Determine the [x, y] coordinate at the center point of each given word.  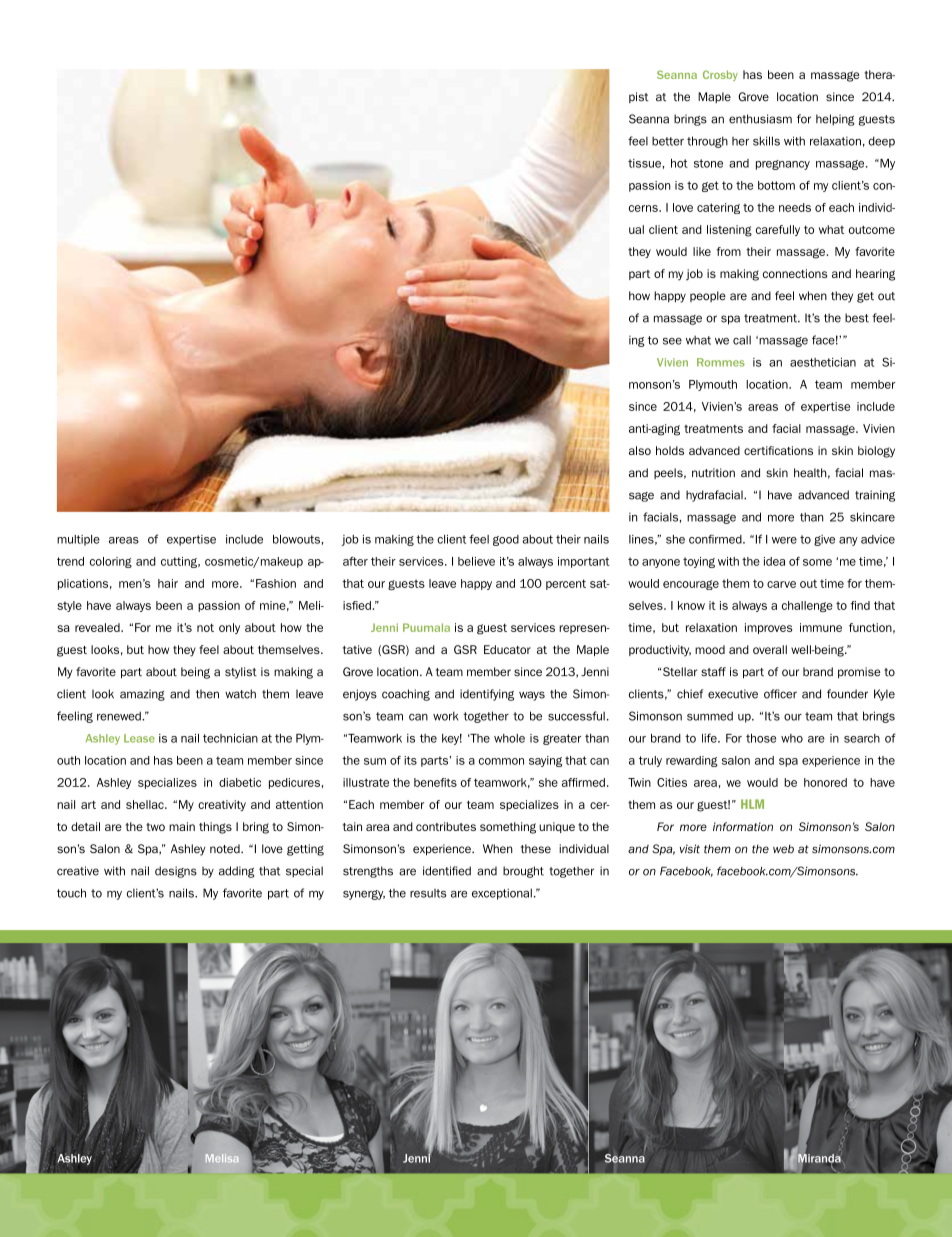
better [668, 141]
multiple [78, 540]
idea [774, 561]
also [640, 450]
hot [679, 163]
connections [795, 273]
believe [476, 561]
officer [780, 694]
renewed [120, 716]
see [672, 341]
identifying [487, 695]
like [702, 251]
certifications [778, 450]
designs [176, 872]
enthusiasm [760, 119]
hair [168, 583]
